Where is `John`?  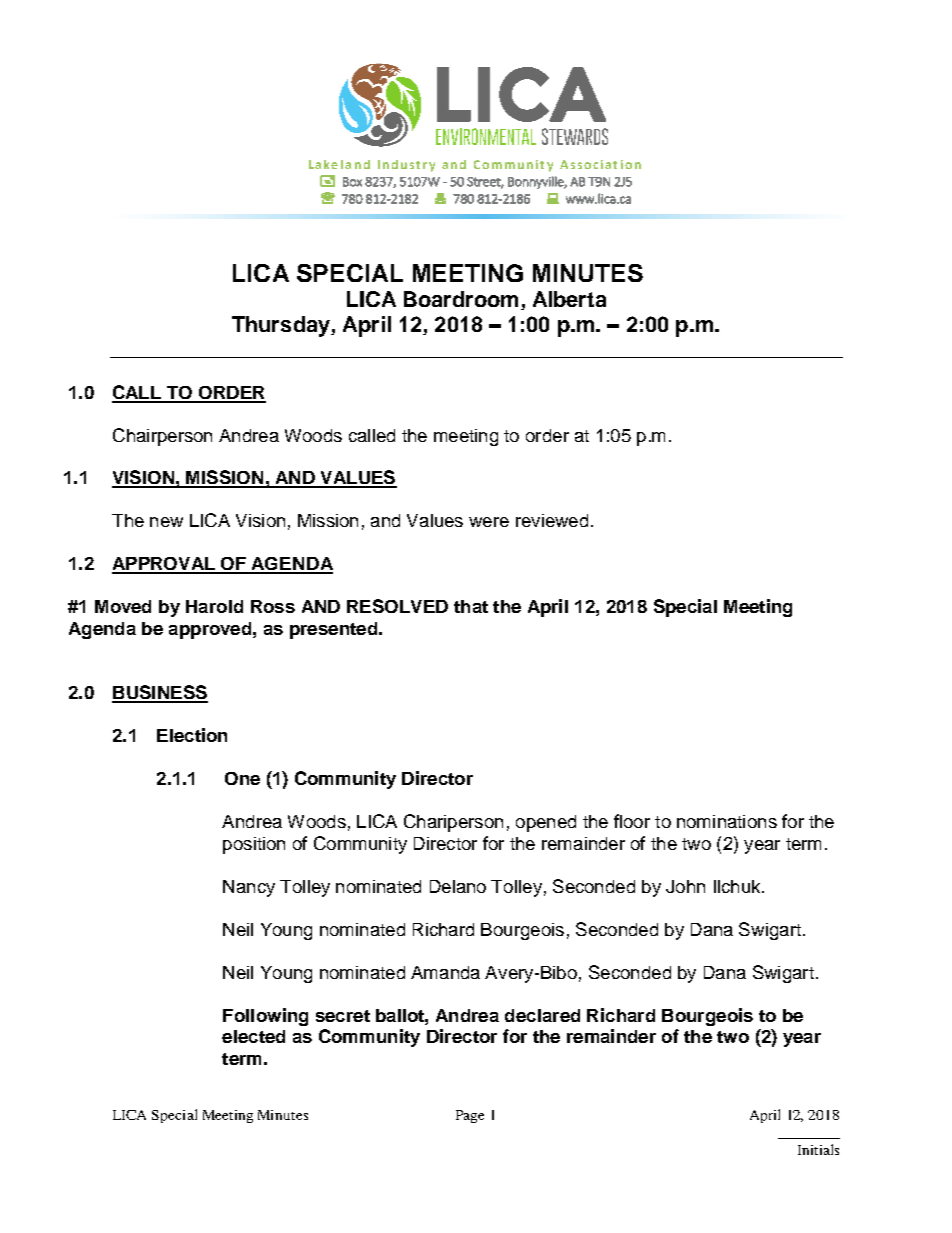 John is located at coordinates (685, 886).
